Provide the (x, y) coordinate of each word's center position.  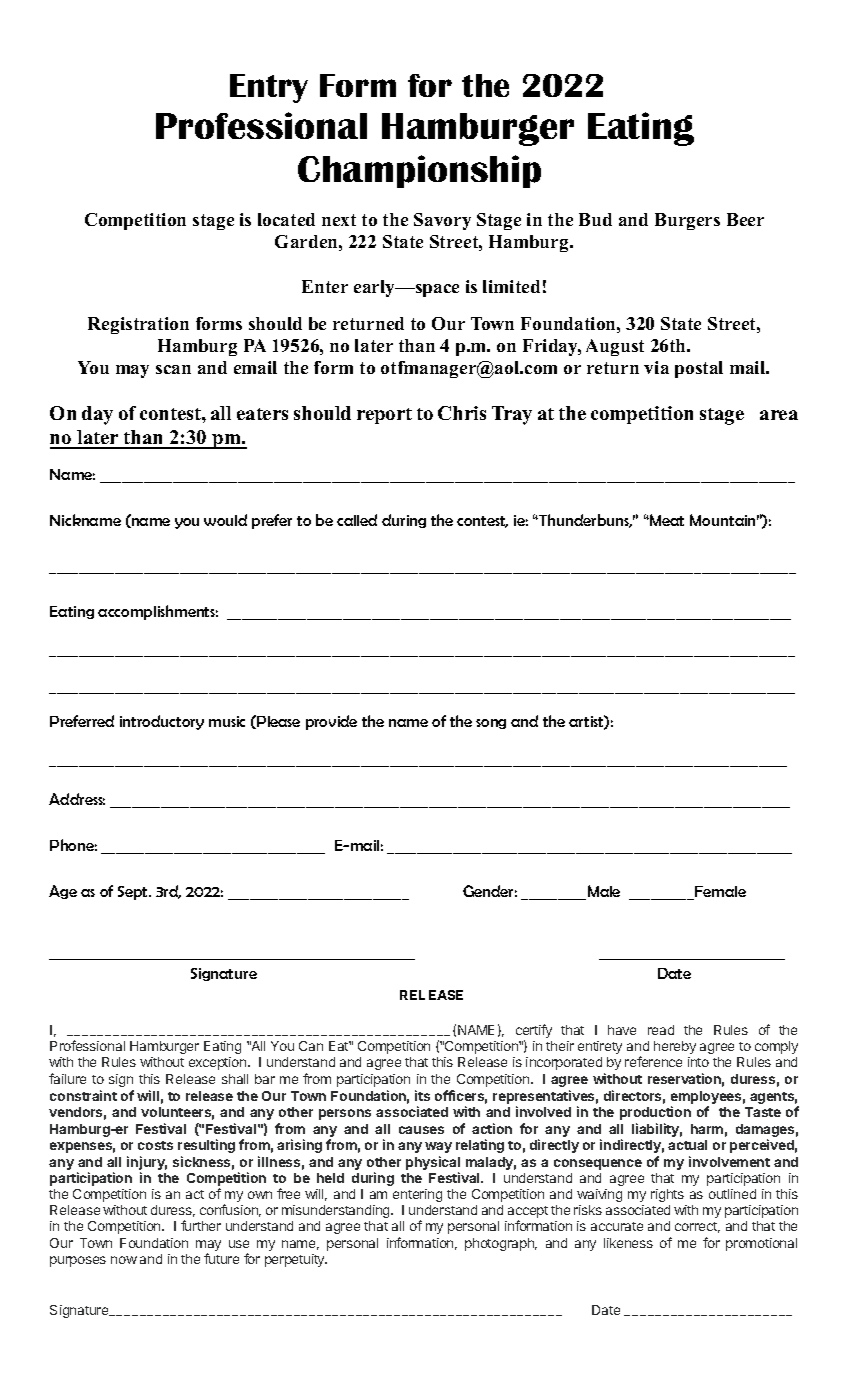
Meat (666, 520)
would (225, 520)
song (491, 724)
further (201, 1225)
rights (667, 1195)
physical (433, 1164)
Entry (269, 88)
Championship (419, 171)
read (661, 1030)
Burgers (687, 221)
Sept (134, 893)
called (357, 520)
